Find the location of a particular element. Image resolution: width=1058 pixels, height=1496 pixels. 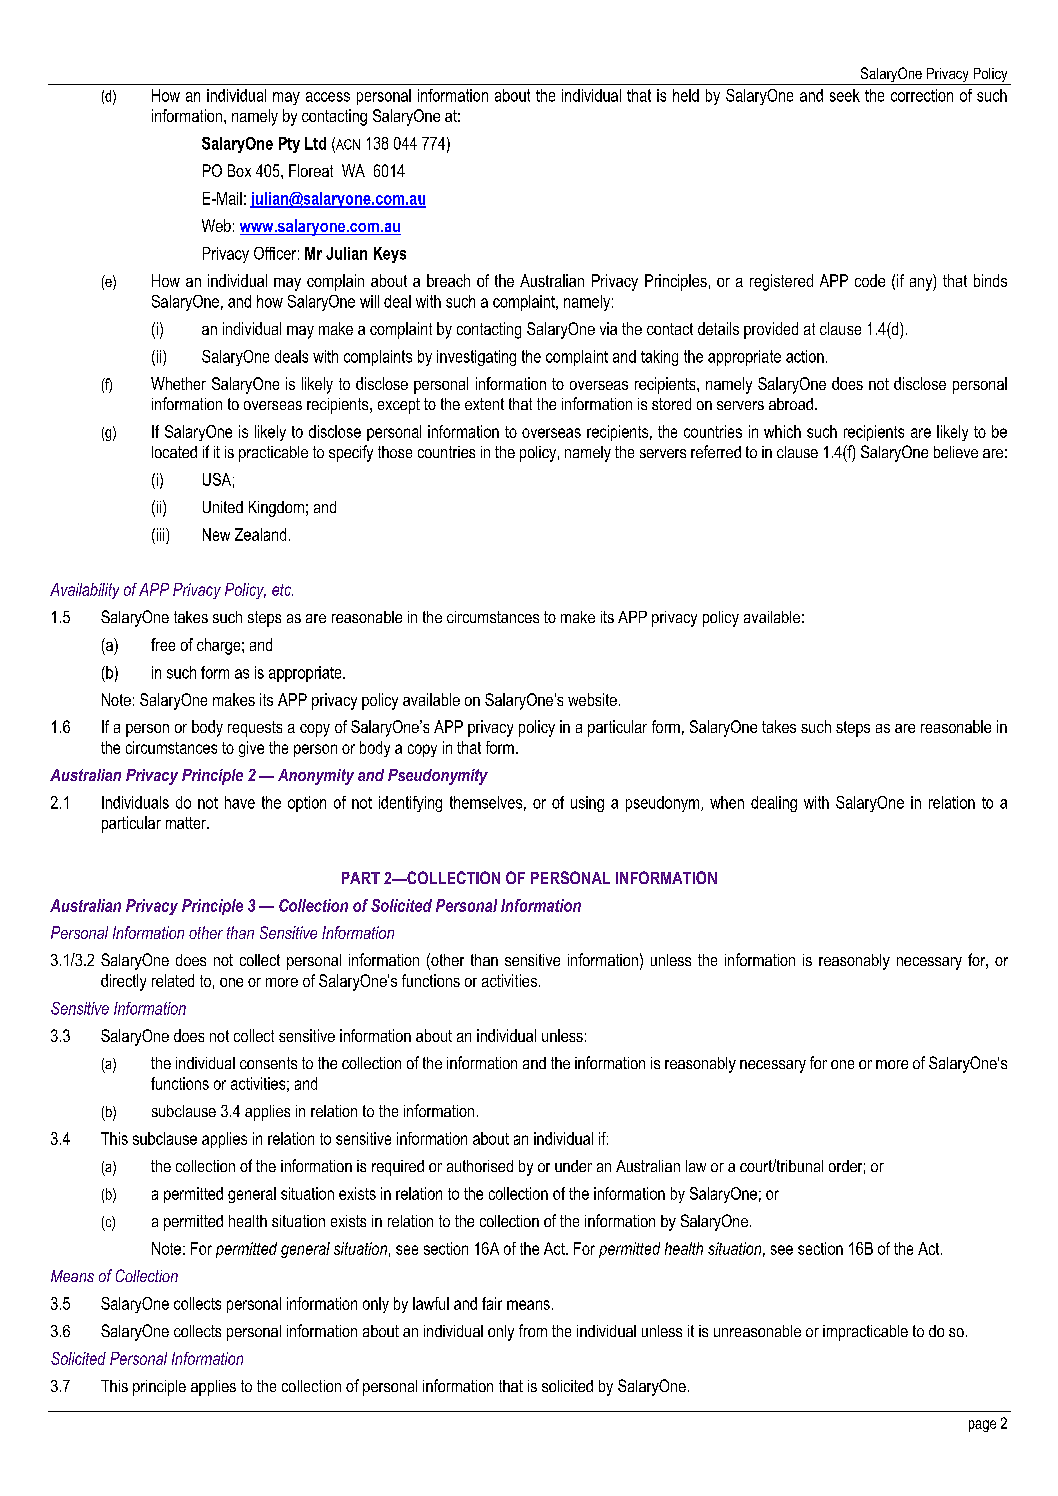

Box is located at coordinates (239, 170).
